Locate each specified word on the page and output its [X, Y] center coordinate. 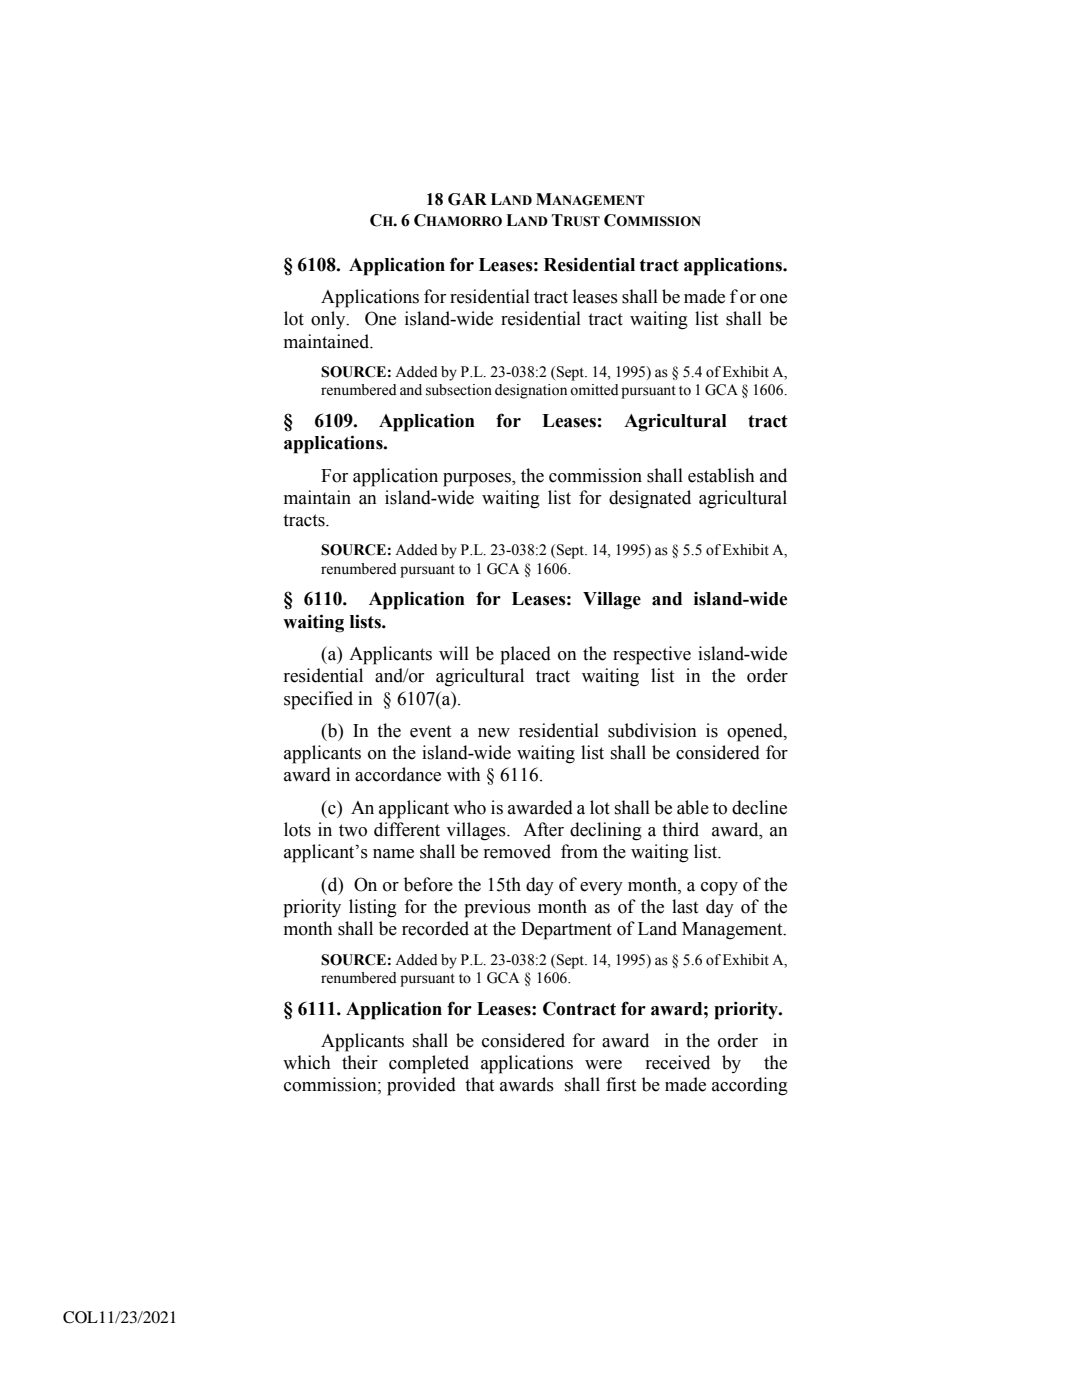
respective [652, 655]
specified [318, 700]
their [360, 1062]
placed [525, 655]
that [479, 1084]
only [329, 320]
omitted [594, 390]
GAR [467, 199]
